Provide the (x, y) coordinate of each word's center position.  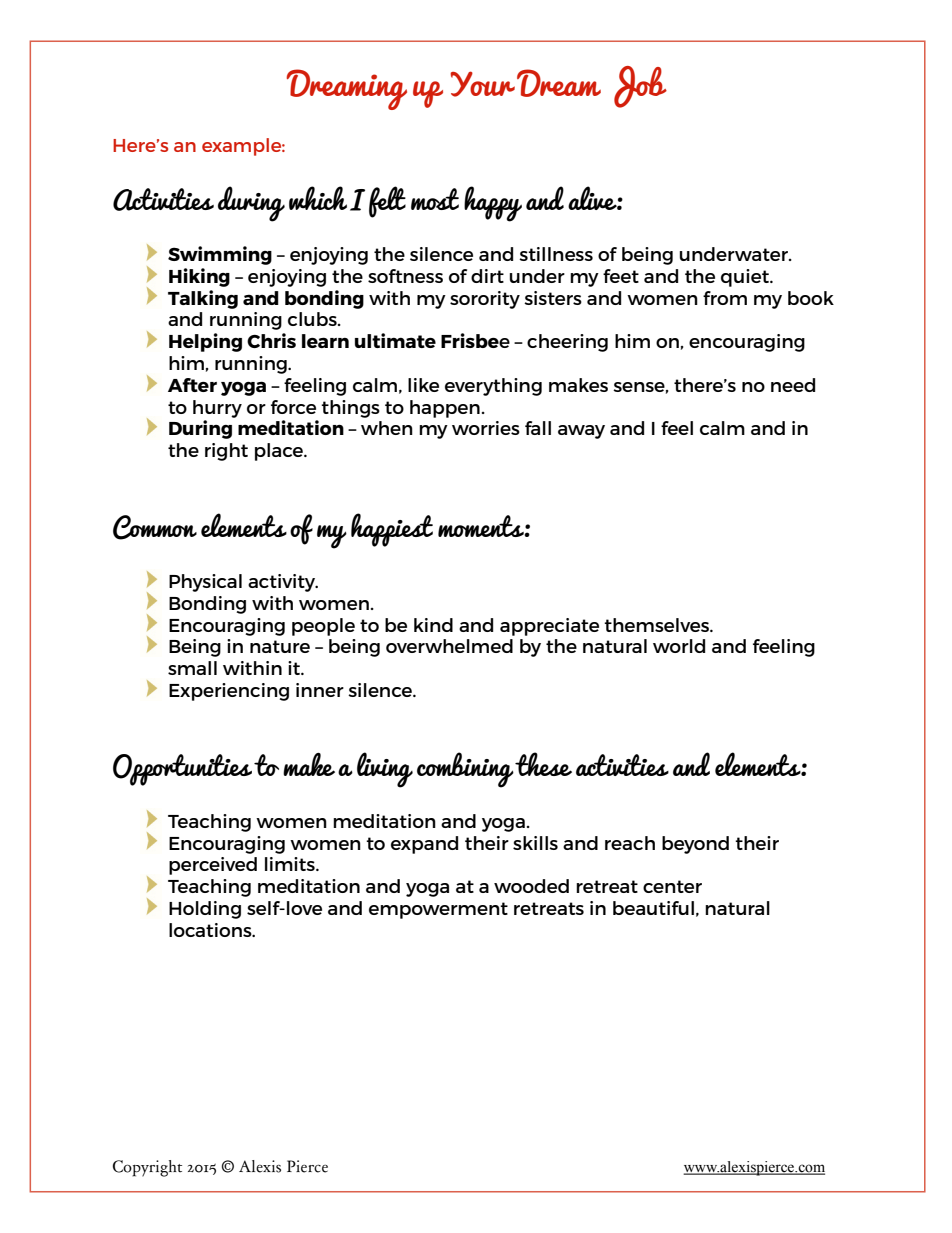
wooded (531, 886)
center (672, 886)
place (280, 452)
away (581, 432)
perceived (213, 866)
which (318, 198)
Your (482, 84)
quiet (746, 278)
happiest (392, 530)
